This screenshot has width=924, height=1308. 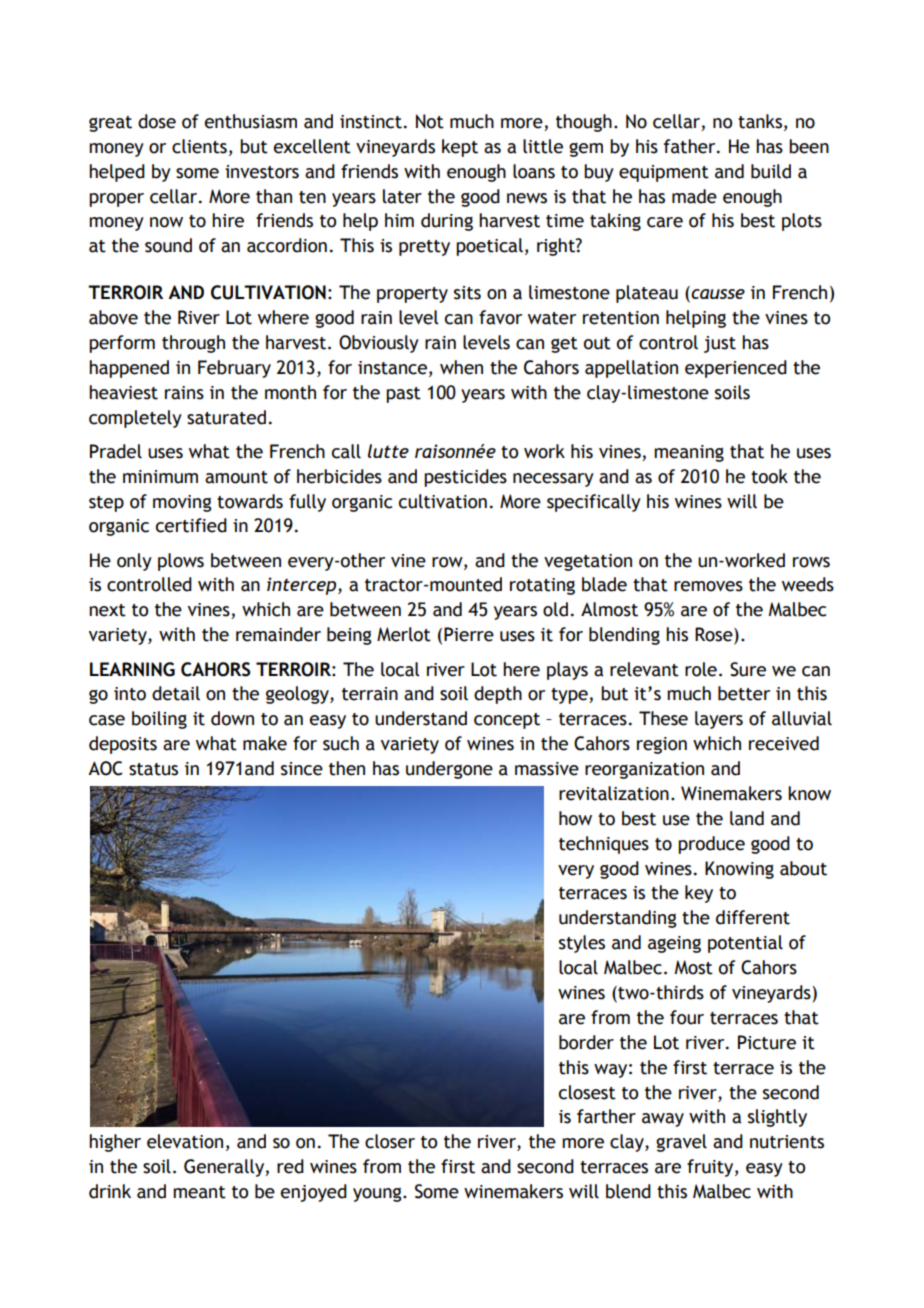 I want to click on rotating, so click(x=542, y=586).
